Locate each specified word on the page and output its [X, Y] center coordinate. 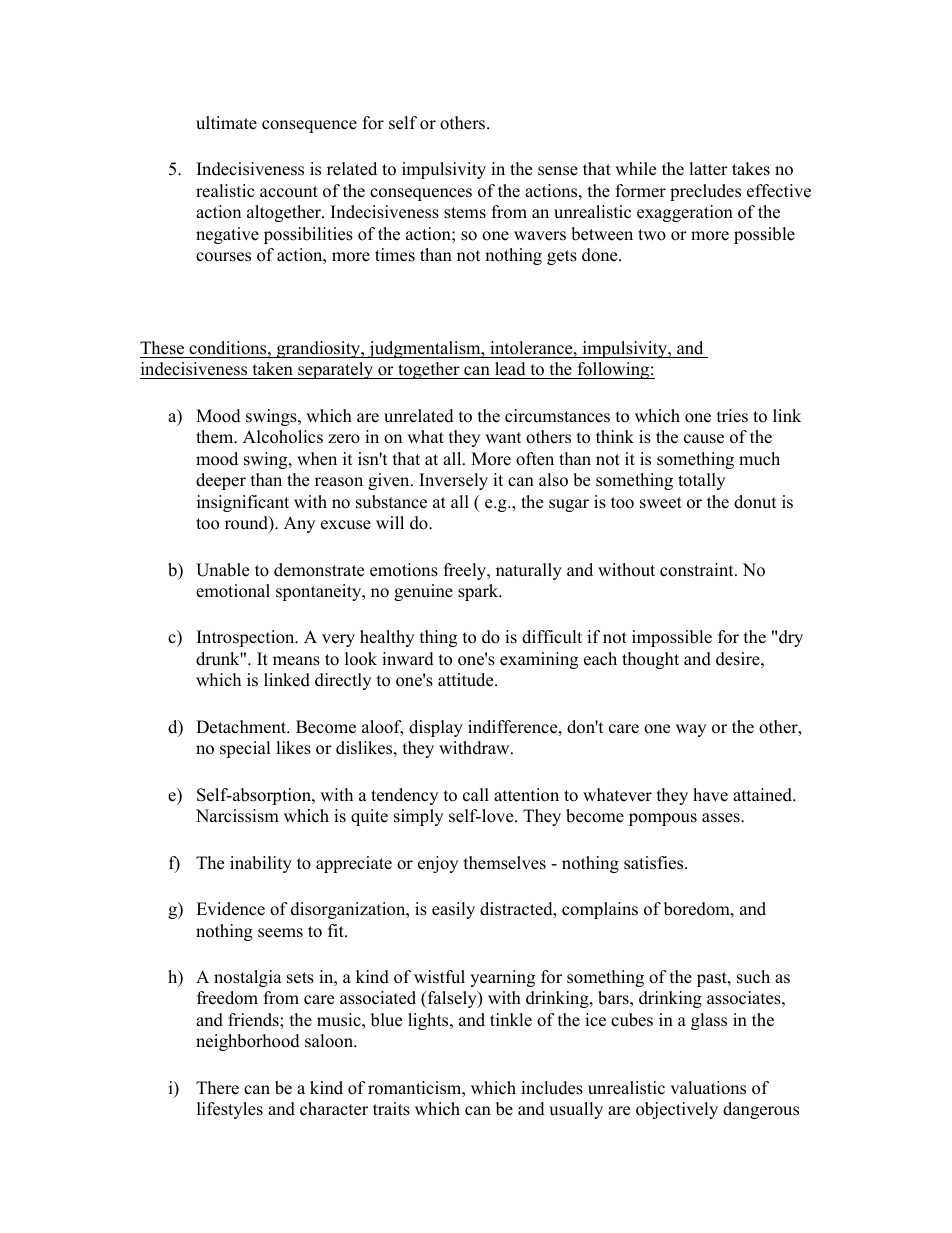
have [710, 795]
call [476, 795]
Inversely [453, 481]
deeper [221, 481]
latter [708, 169]
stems [465, 213]
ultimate [226, 123]
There [217, 1088]
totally [701, 481]
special [245, 749]
